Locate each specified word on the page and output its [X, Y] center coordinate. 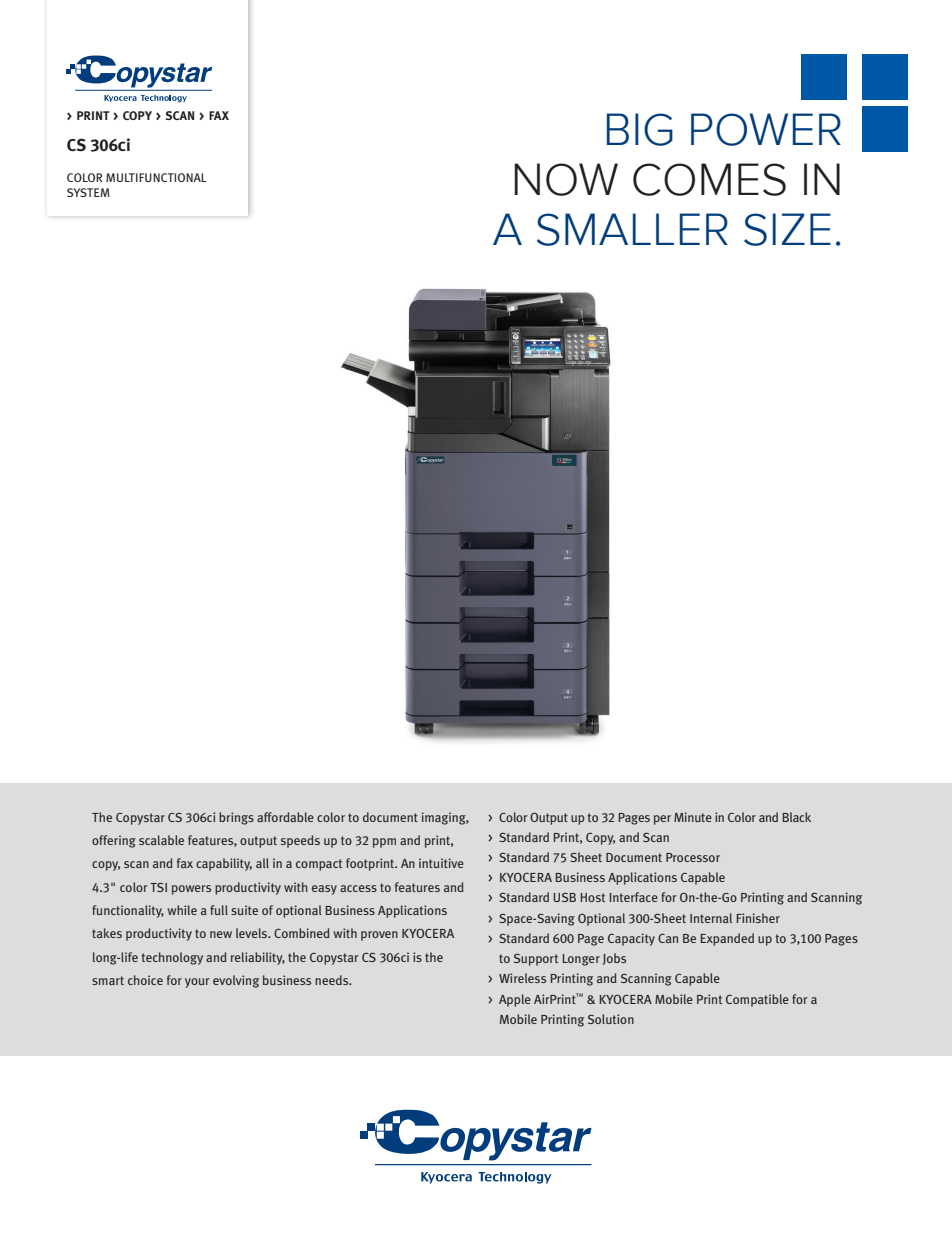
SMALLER [632, 229]
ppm [384, 843]
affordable [285, 817]
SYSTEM [88, 192]
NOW [566, 179]
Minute [693, 817]
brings [236, 818]
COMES [709, 179]
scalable [161, 840]
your [197, 983]
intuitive [441, 863]
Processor [693, 857]
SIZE [787, 229]
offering [114, 841]
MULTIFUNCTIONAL [156, 177]
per [662, 820]
